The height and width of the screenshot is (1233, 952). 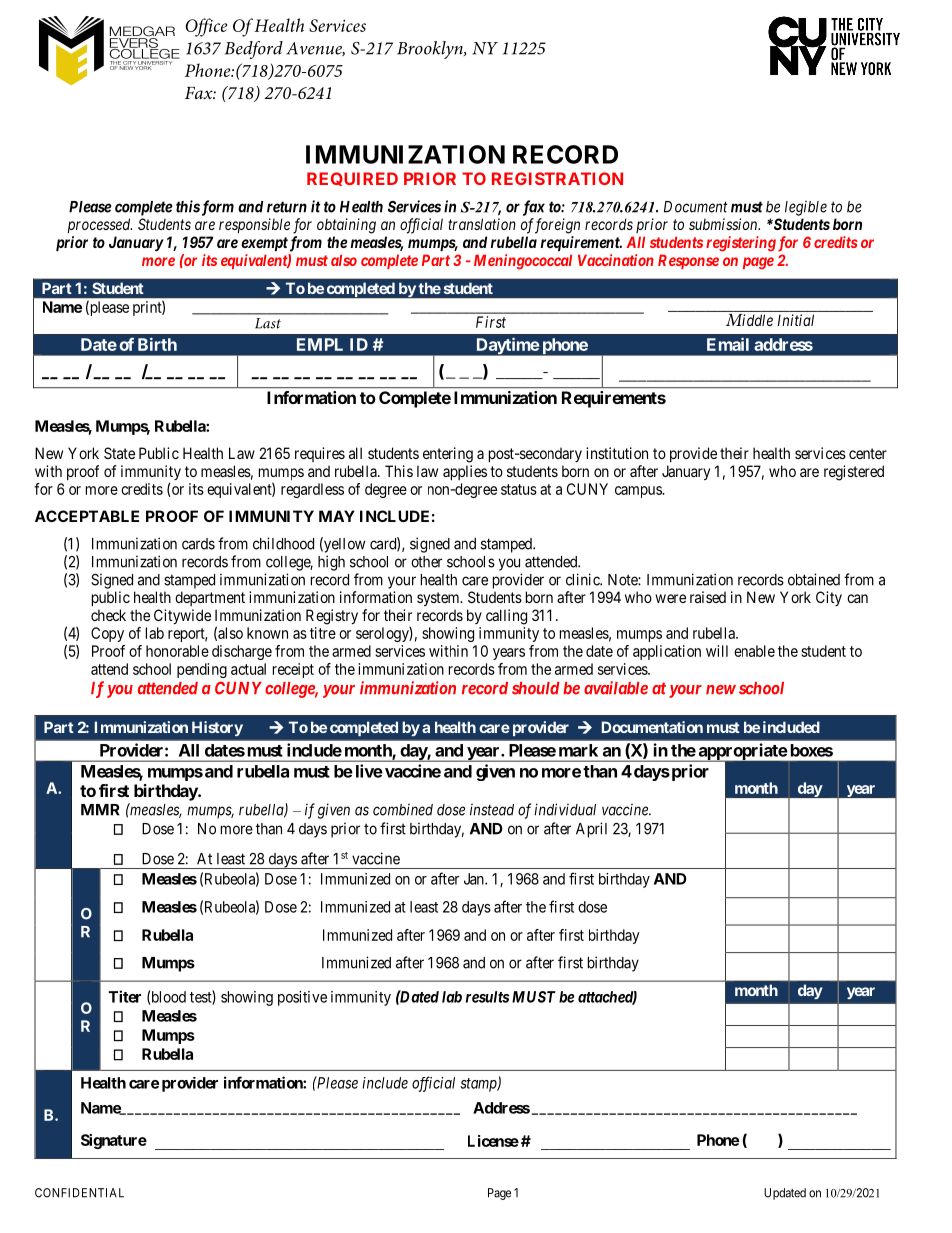 I want to click on Office, so click(x=206, y=27).
